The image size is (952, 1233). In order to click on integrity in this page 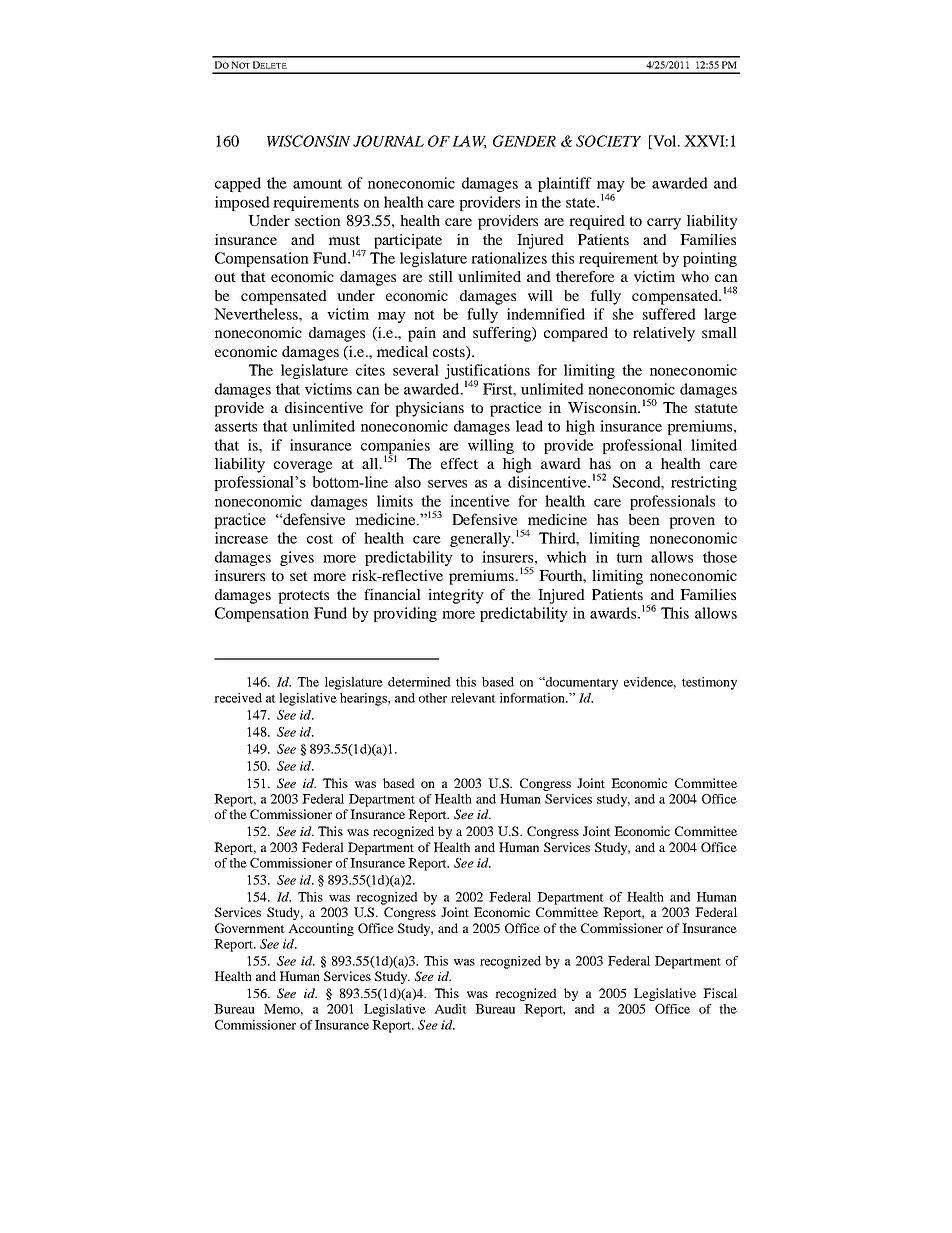, I will do `click(456, 596)`.
